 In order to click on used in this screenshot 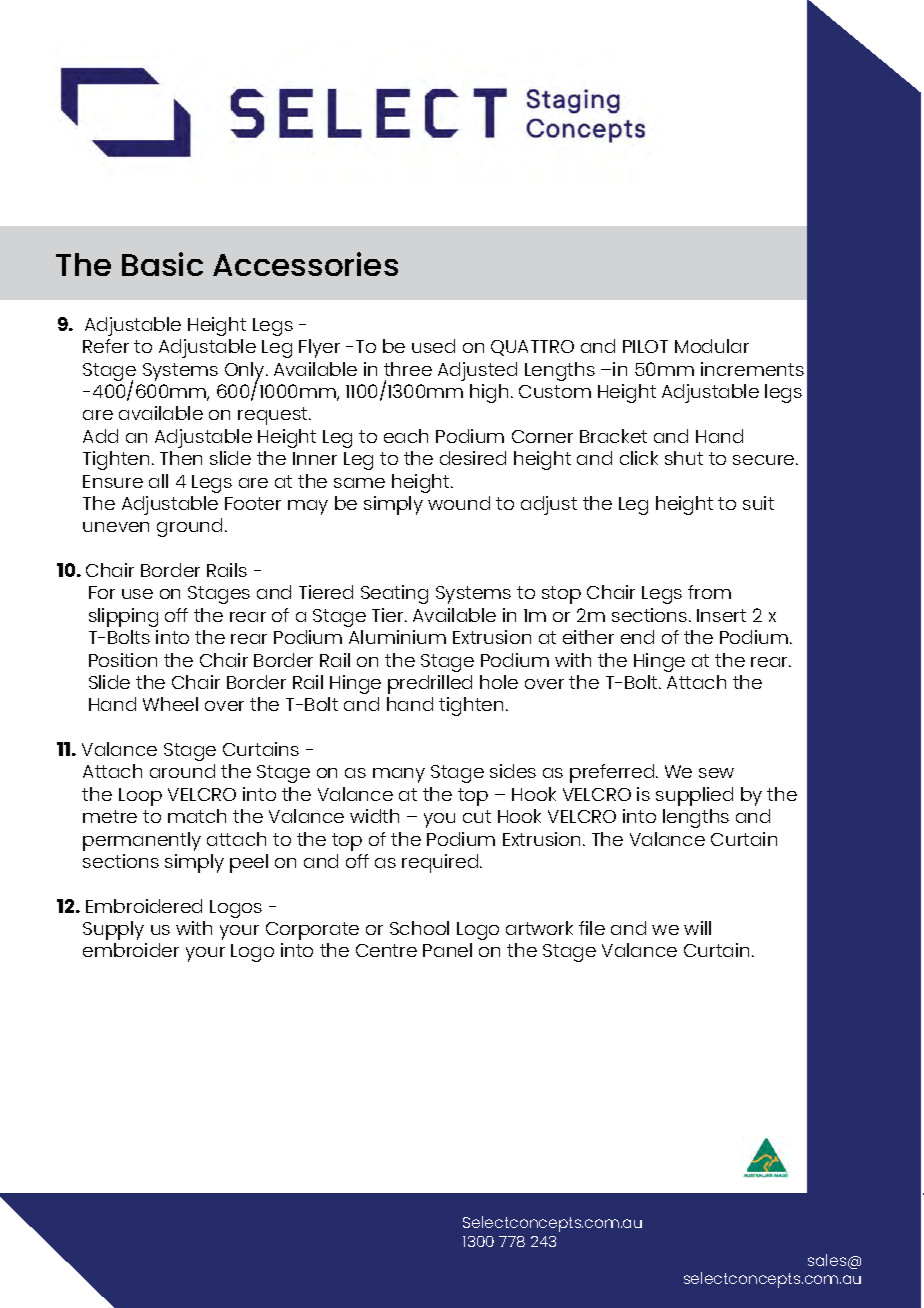, I will do `click(433, 346)`.
